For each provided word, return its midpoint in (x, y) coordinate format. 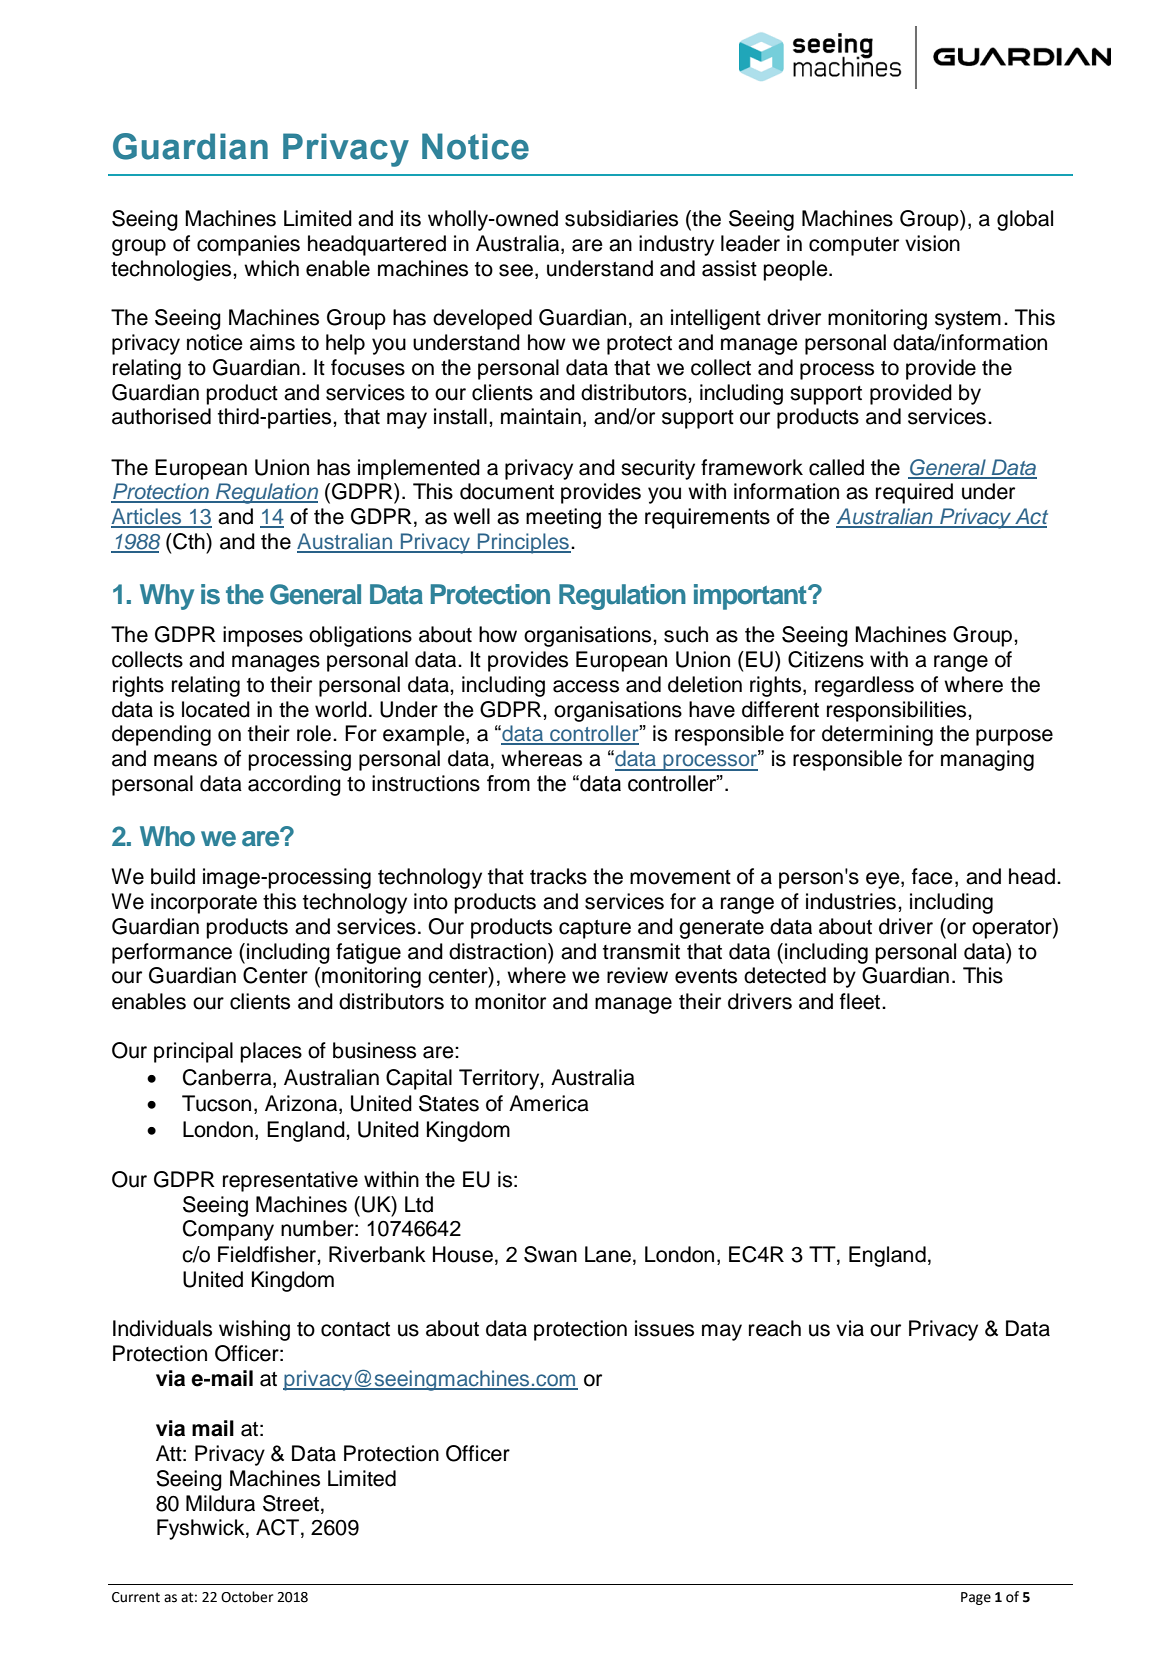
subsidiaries (621, 218)
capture (595, 929)
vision (932, 243)
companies (248, 245)
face (932, 876)
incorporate (204, 903)
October (247, 1597)
